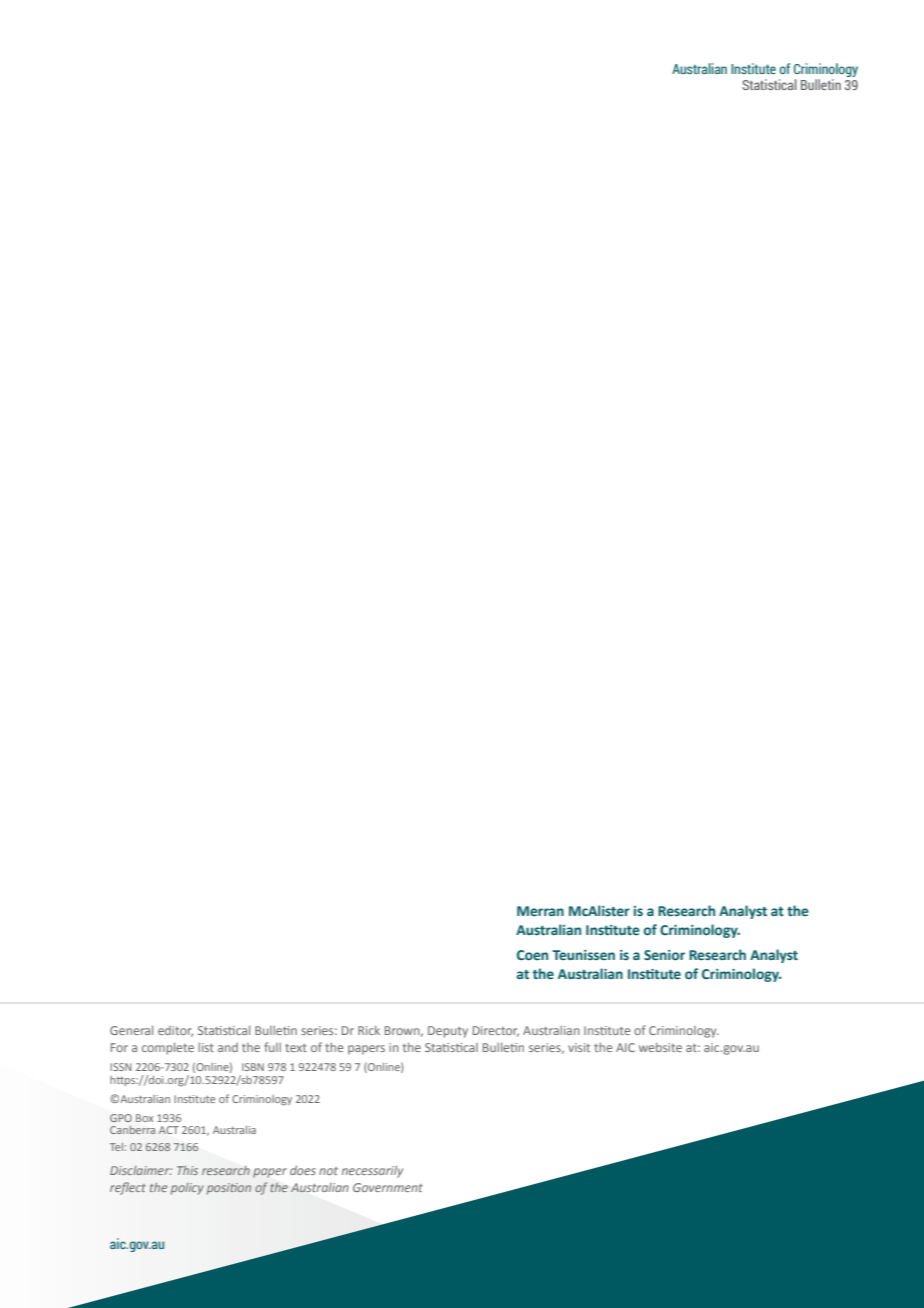  I want to click on Senior, so click(664, 955).
